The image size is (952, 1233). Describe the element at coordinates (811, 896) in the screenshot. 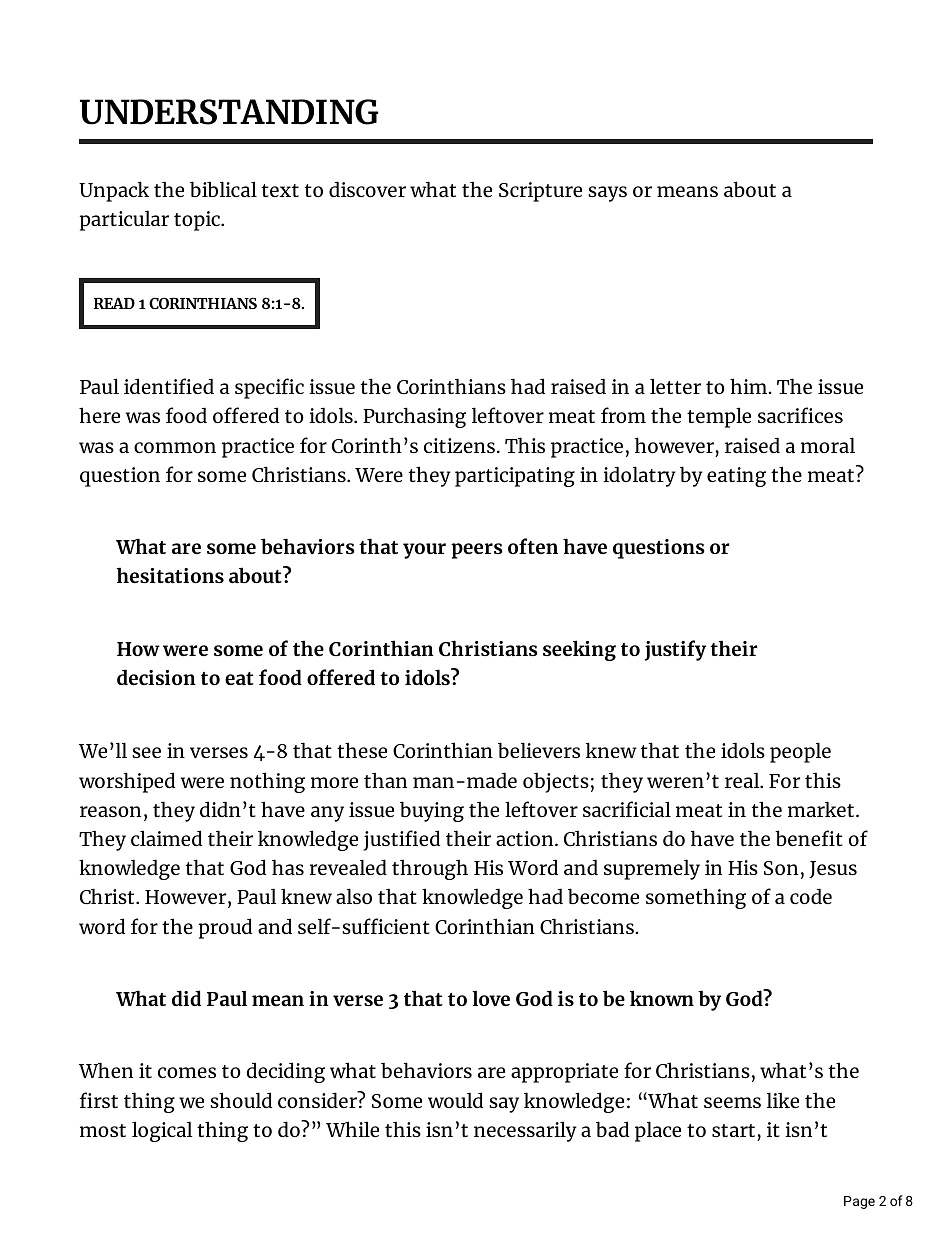

I see `code` at that location.
